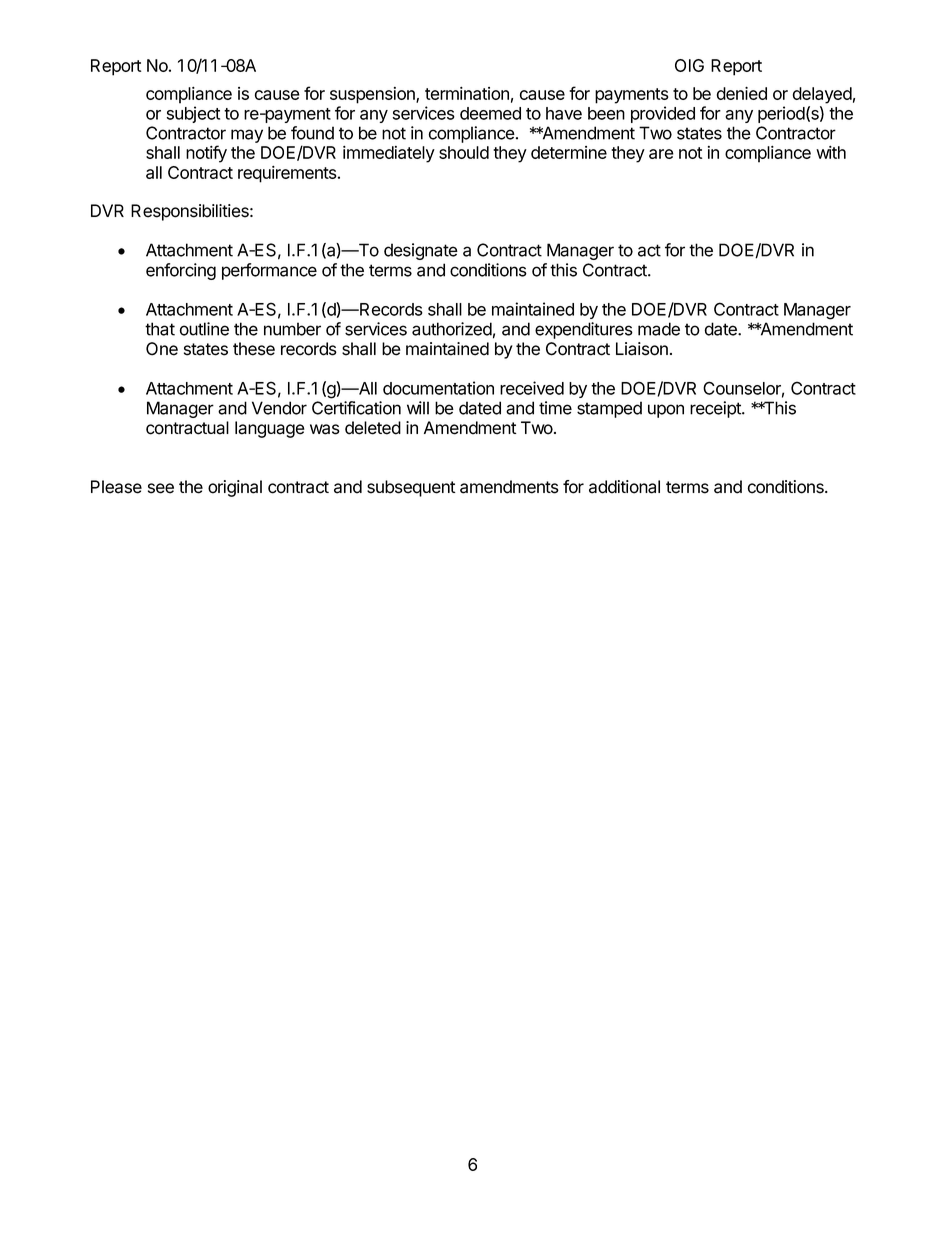 This image has width=952, height=1233. What do you see at coordinates (659, 329) in the image?
I see `made` at bounding box center [659, 329].
